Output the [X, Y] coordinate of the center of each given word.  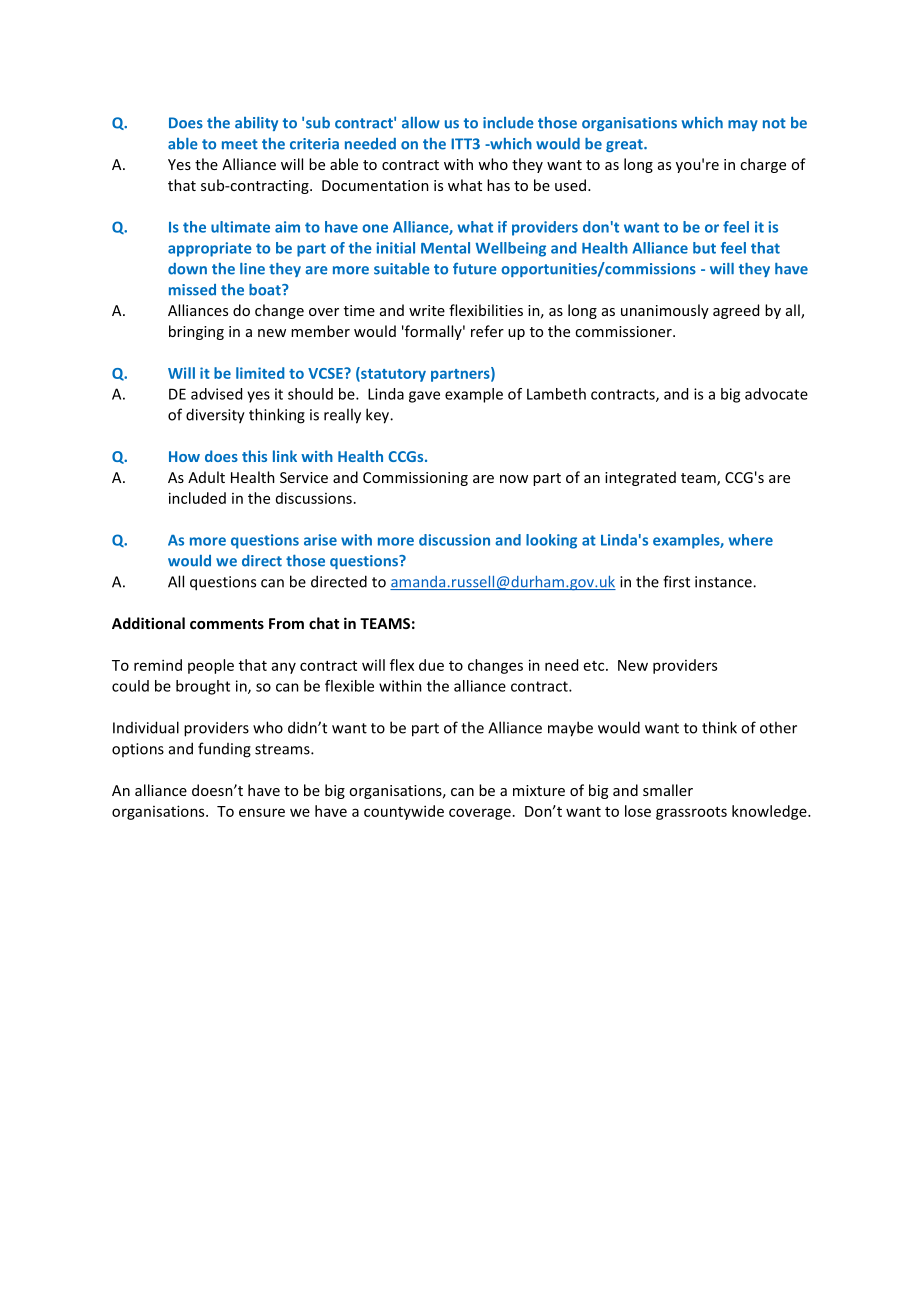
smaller [668, 790]
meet [240, 144]
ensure [262, 812]
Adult [206, 477]
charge [763, 165]
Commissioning [415, 479]
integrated [640, 478]
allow [421, 123]
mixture [539, 790]
